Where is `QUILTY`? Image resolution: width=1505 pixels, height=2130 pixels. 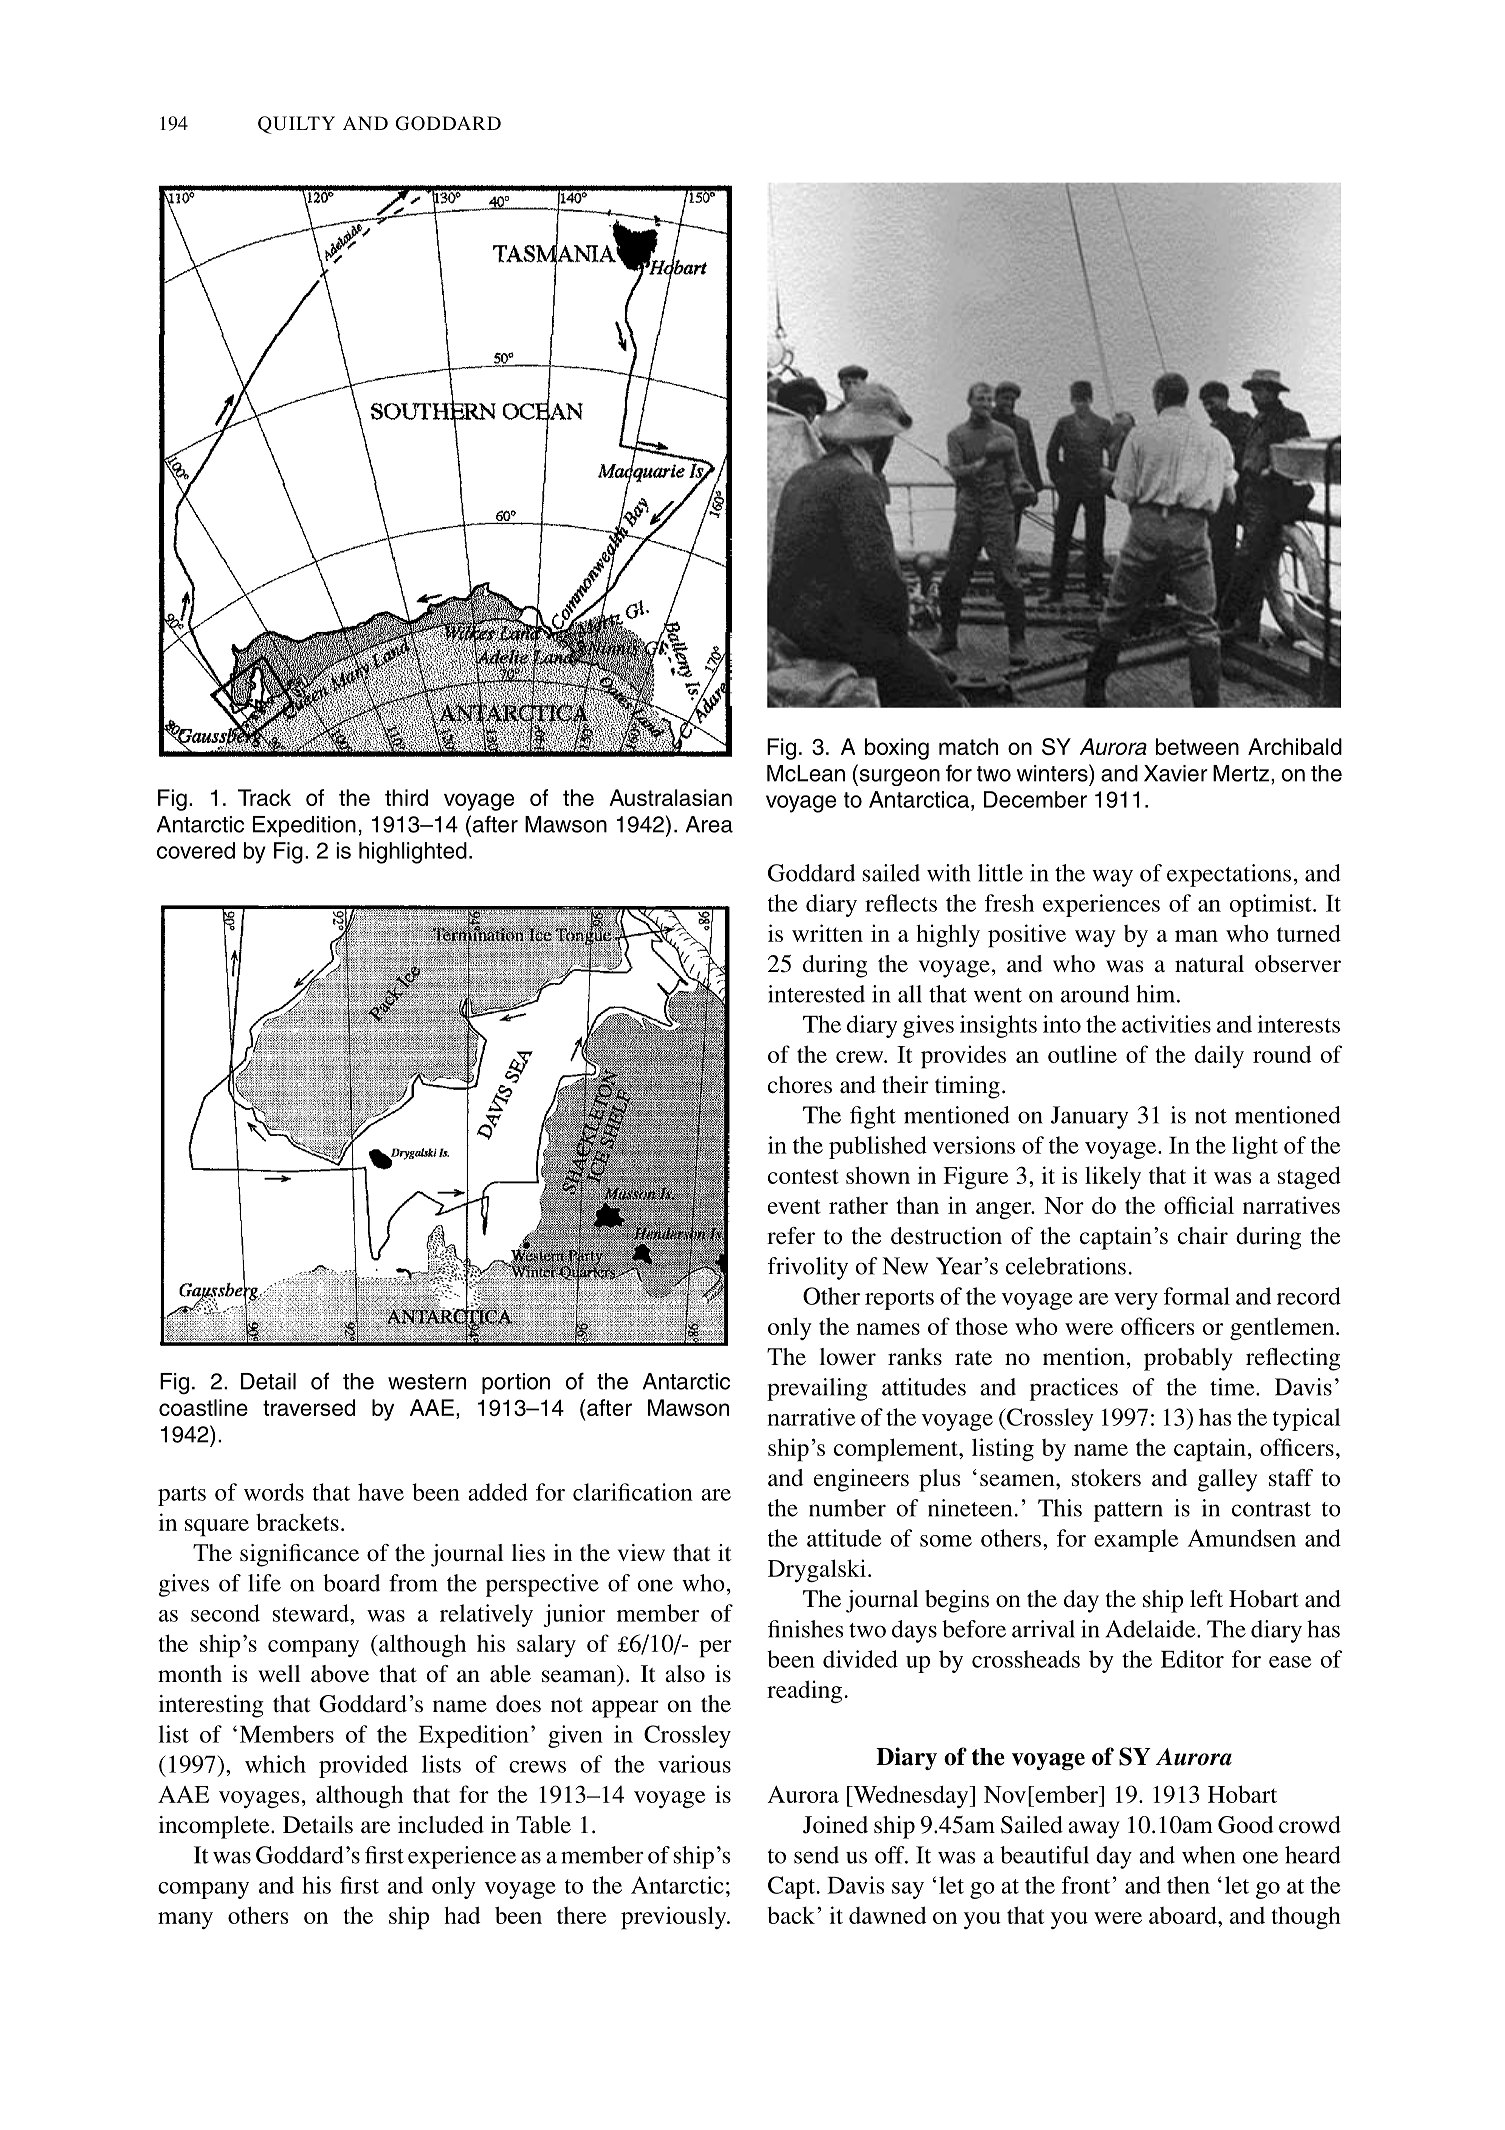
QUILTY is located at coordinates (296, 125).
